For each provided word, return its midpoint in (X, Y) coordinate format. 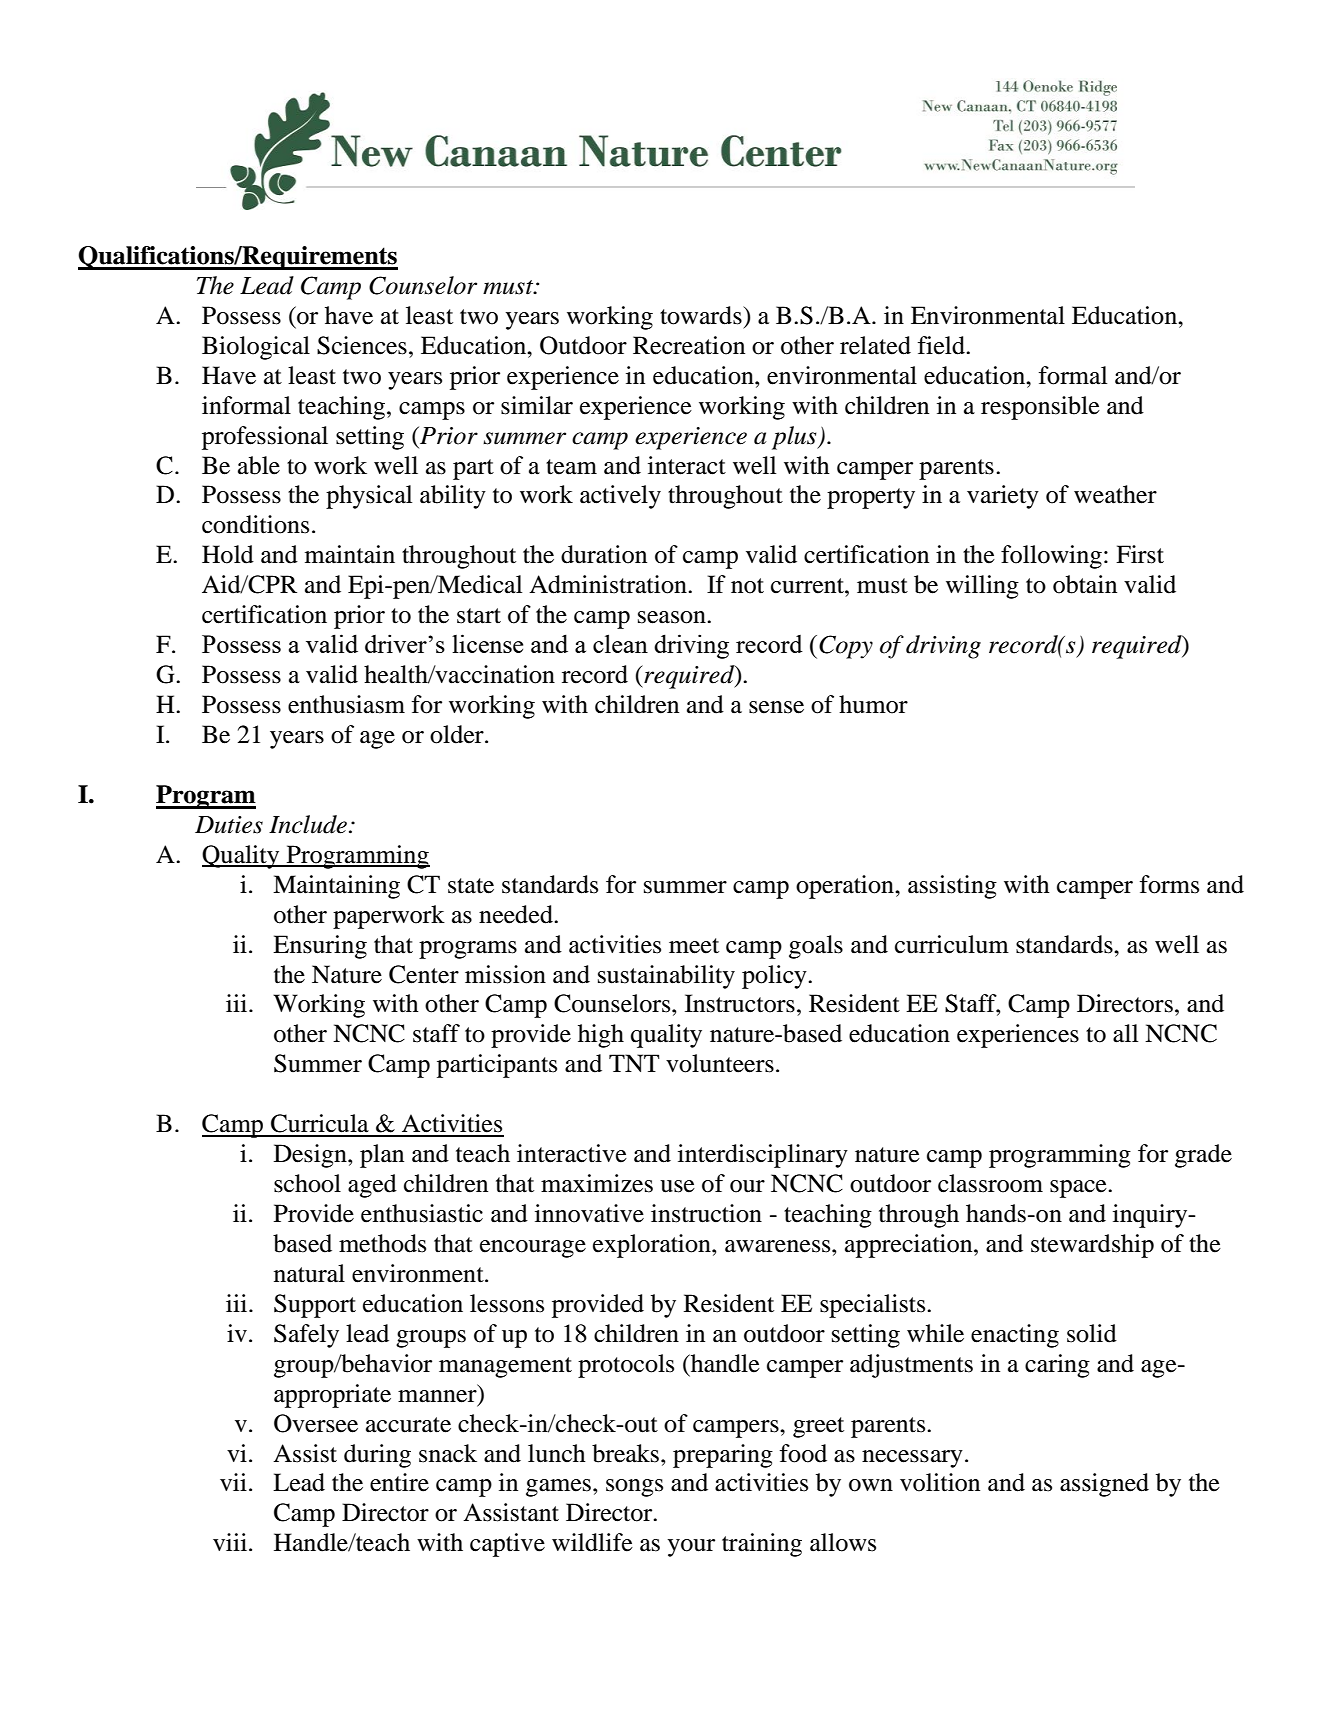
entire (399, 1482)
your (691, 1548)
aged (372, 1186)
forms (1169, 884)
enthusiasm (346, 704)
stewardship (1092, 1246)
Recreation (689, 345)
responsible (1040, 408)
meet (694, 946)
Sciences (362, 345)
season (673, 617)
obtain (1085, 584)
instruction (706, 1213)
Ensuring (320, 947)
